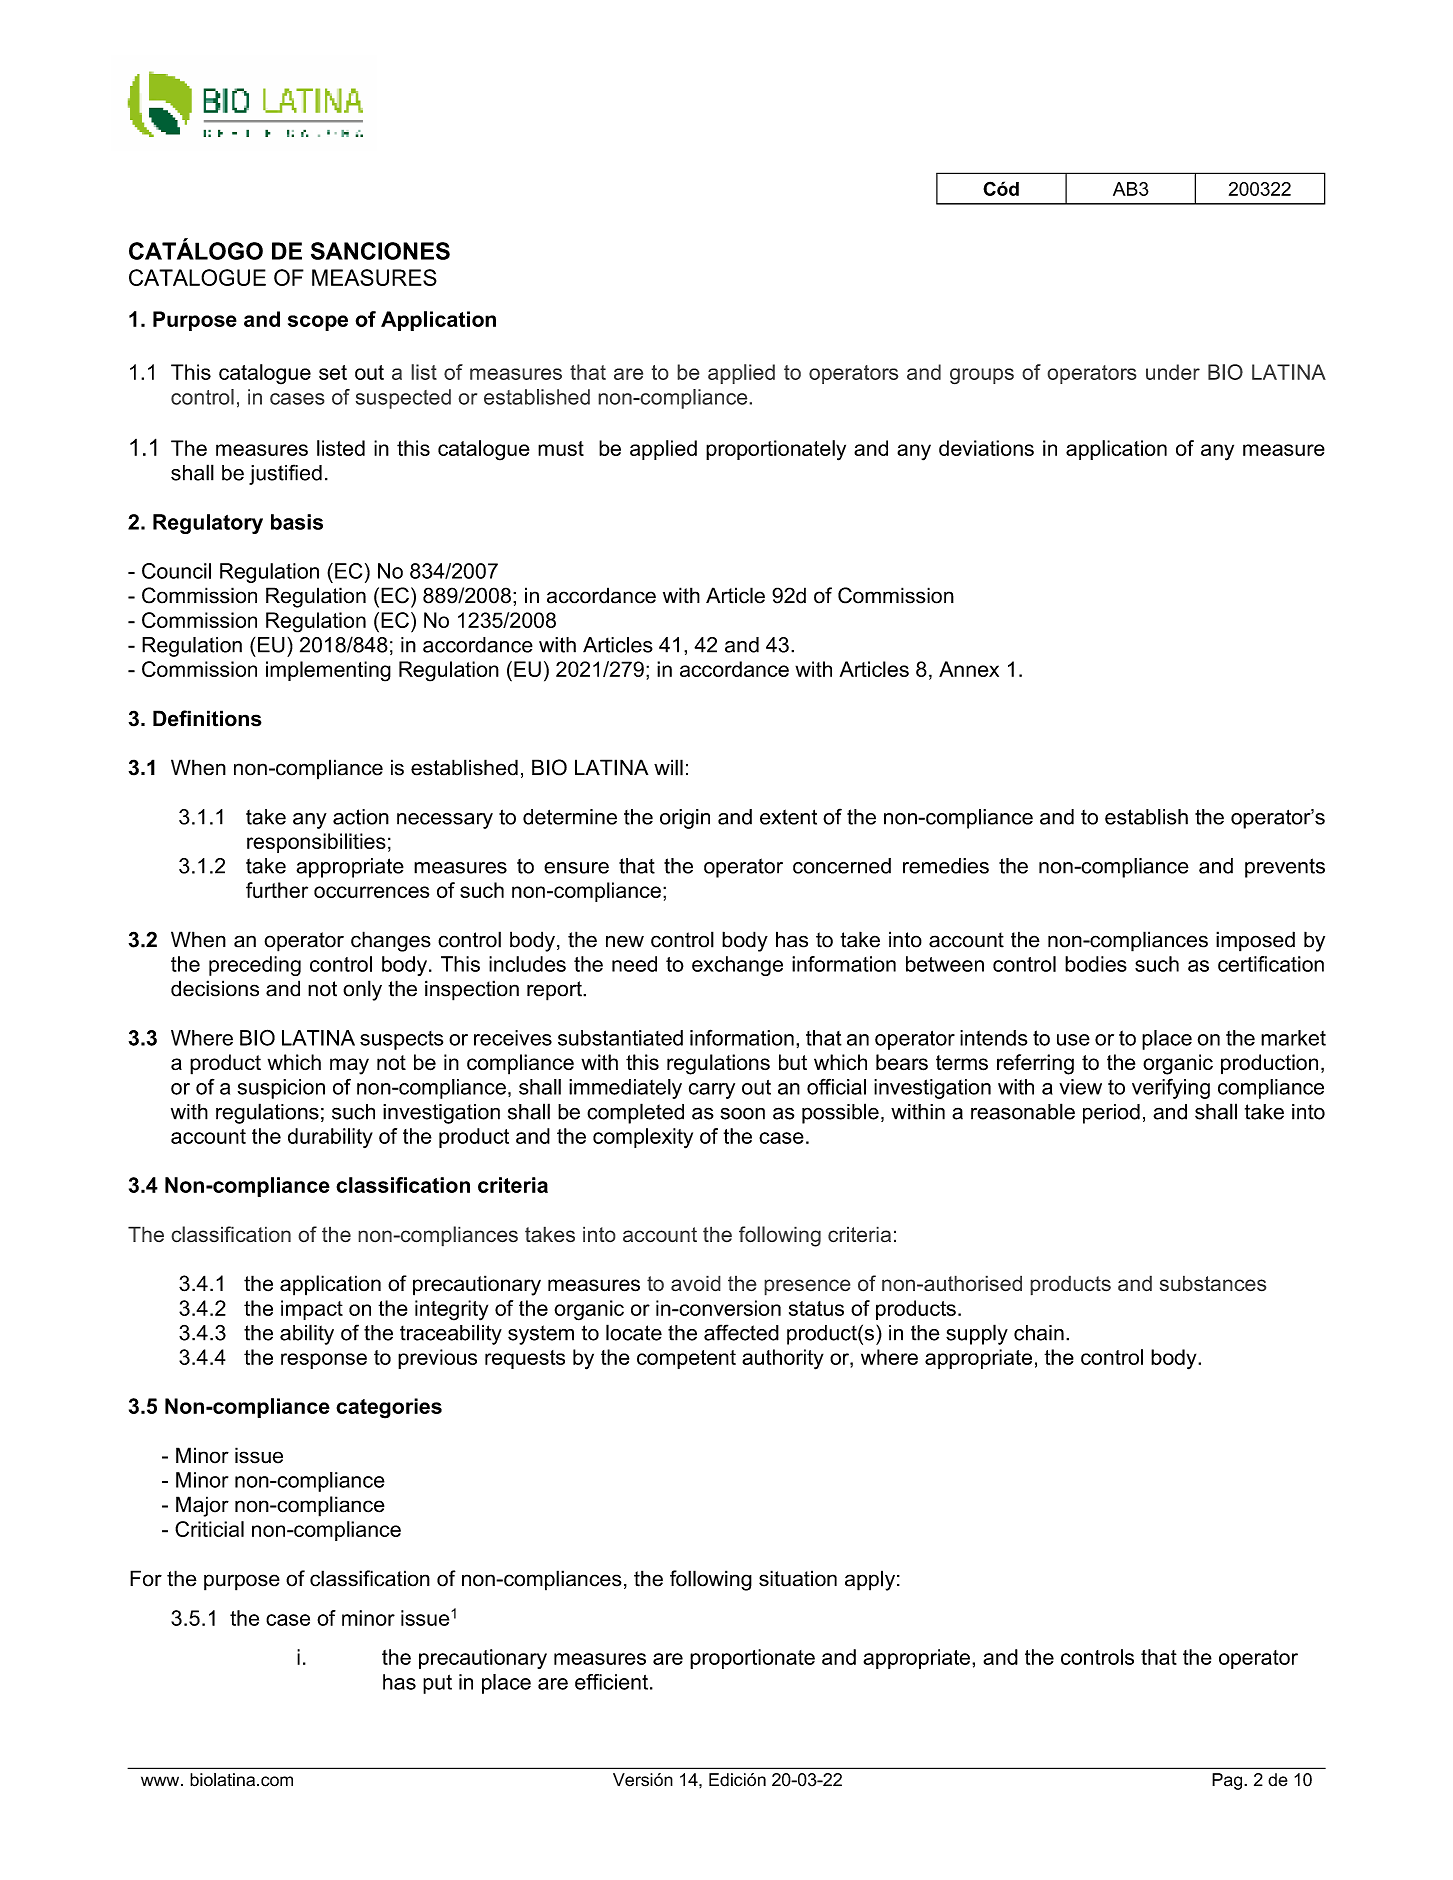 The height and width of the page is (1880, 1453). I want to click on efficient, so click(611, 1682).
